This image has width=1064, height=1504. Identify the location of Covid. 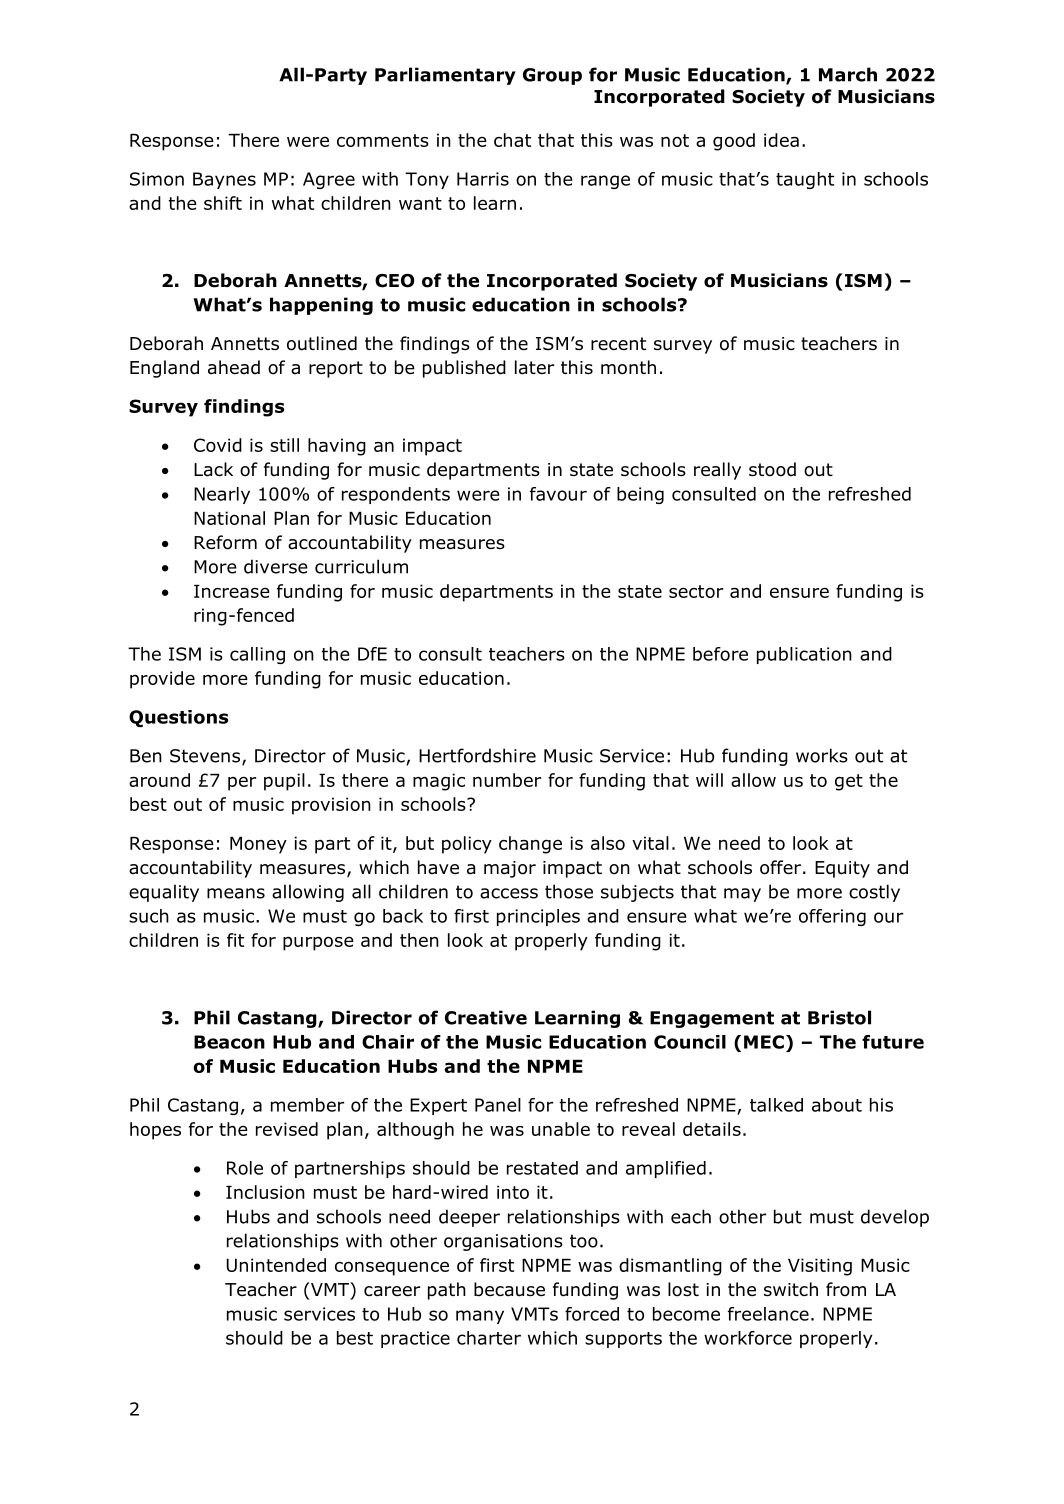
(218, 445).
